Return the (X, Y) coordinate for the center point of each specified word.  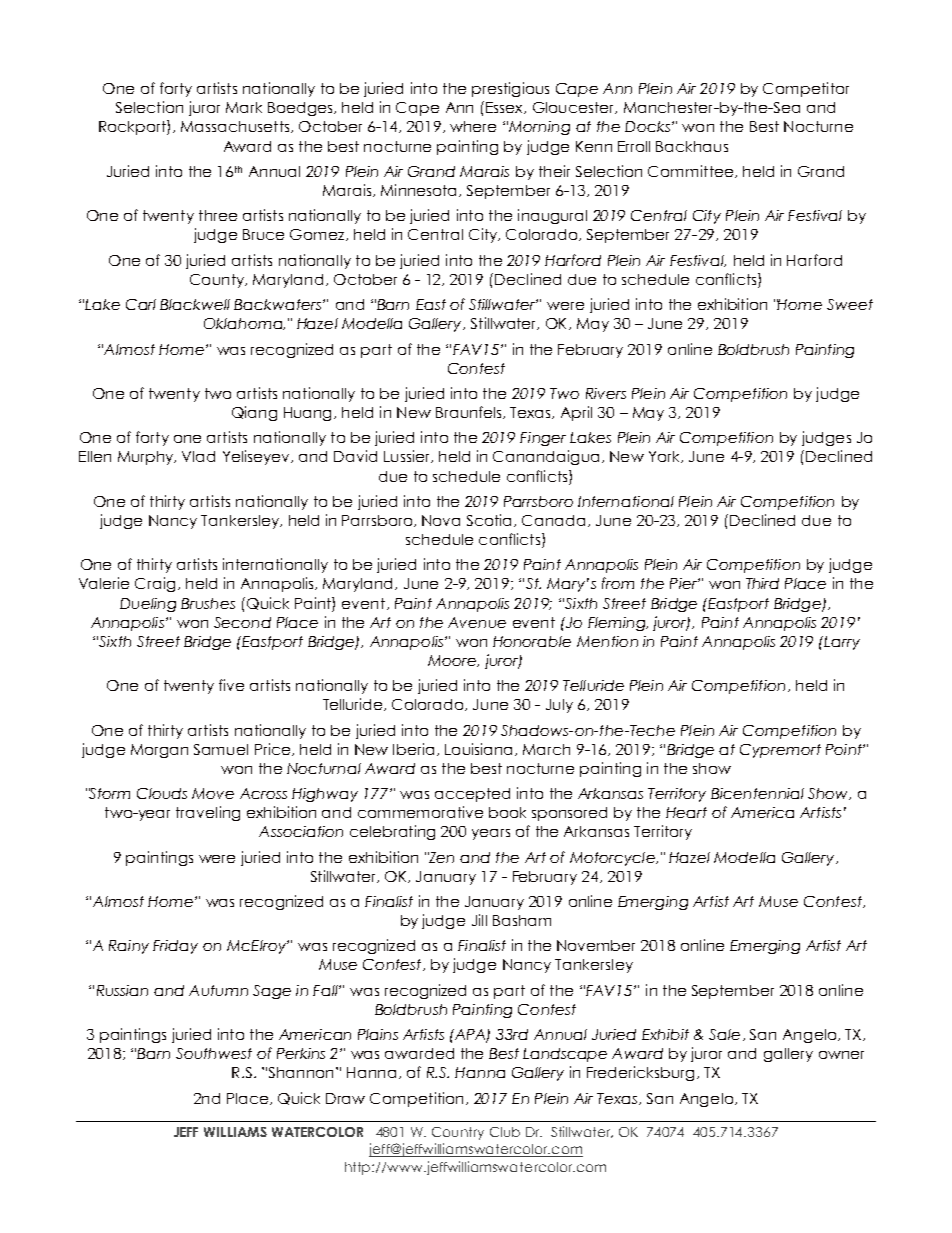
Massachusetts (236, 127)
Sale (724, 1034)
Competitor (806, 89)
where (473, 126)
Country (458, 1133)
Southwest (214, 1053)
